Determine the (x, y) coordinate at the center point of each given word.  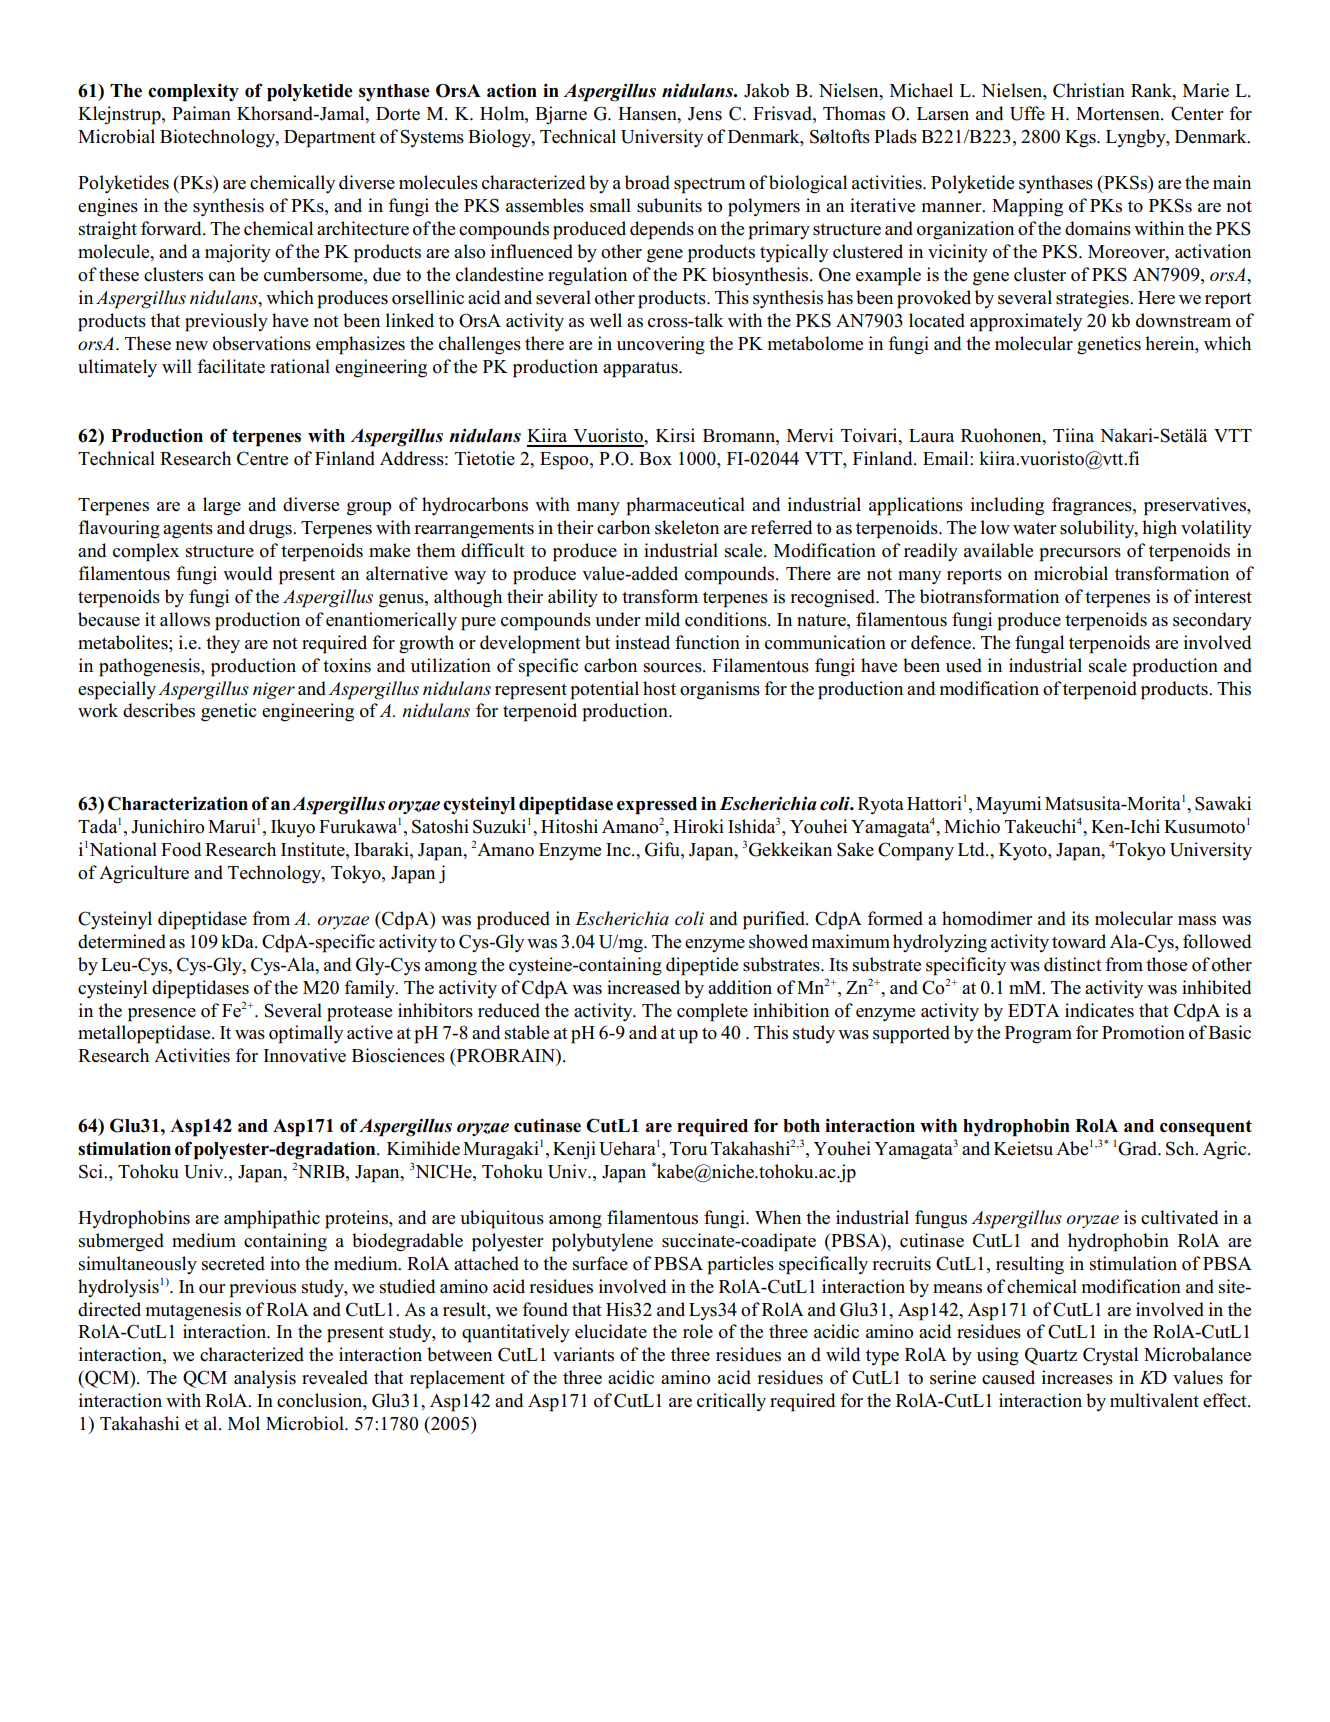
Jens (705, 114)
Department (330, 139)
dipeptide (702, 966)
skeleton (687, 527)
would (247, 573)
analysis (265, 1379)
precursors (1080, 555)
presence (162, 1015)
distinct (1073, 964)
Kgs (1081, 139)
